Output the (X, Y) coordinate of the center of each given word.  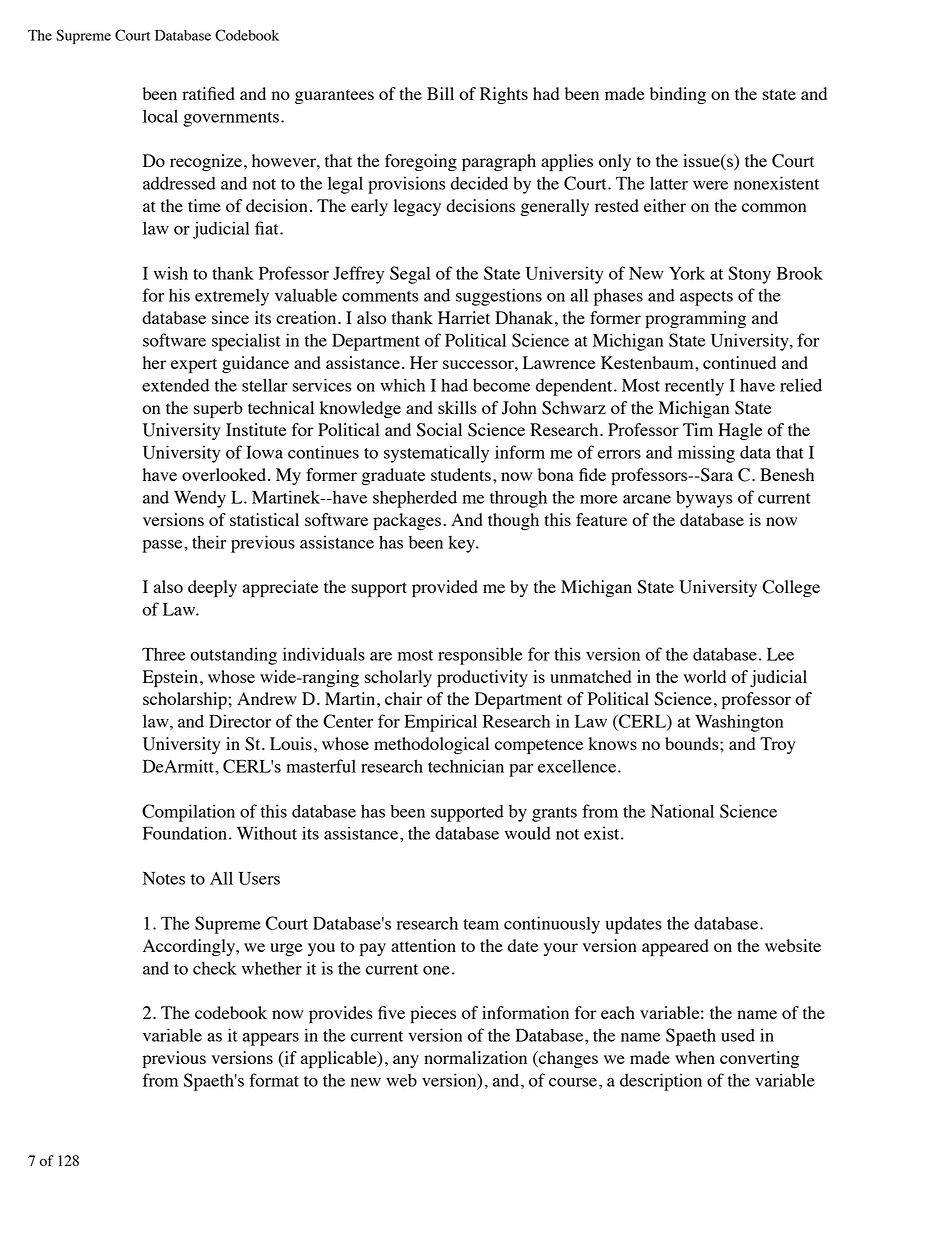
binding (678, 95)
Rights (504, 95)
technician (466, 766)
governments (231, 119)
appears (271, 1039)
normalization (475, 1057)
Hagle (740, 431)
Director (240, 721)
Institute (256, 429)
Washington (739, 723)
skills (457, 407)
